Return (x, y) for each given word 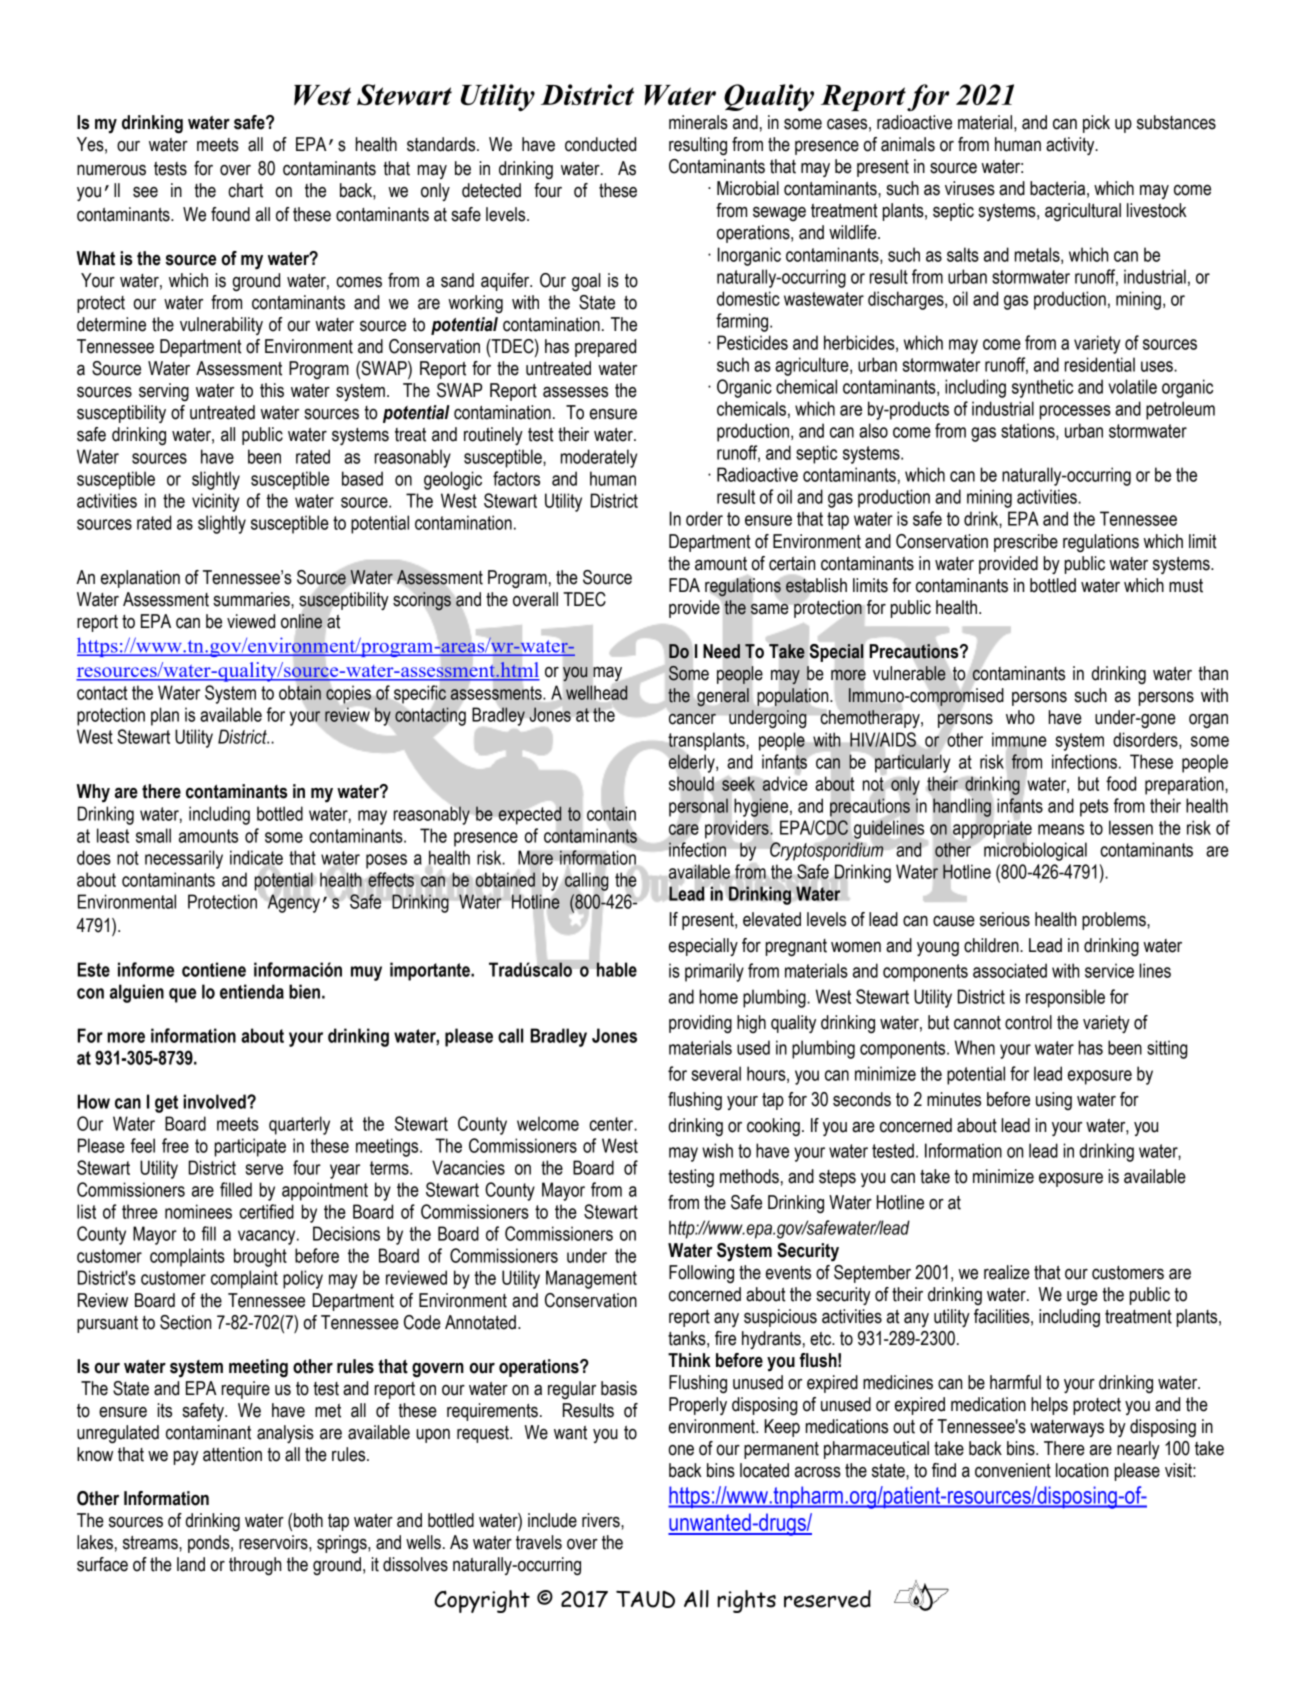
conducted (600, 144)
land (191, 1564)
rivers (602, 1520)
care (684, 829)
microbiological (1035, 851)
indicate (256, 857)
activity (1071, 146)
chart (245, 190)
